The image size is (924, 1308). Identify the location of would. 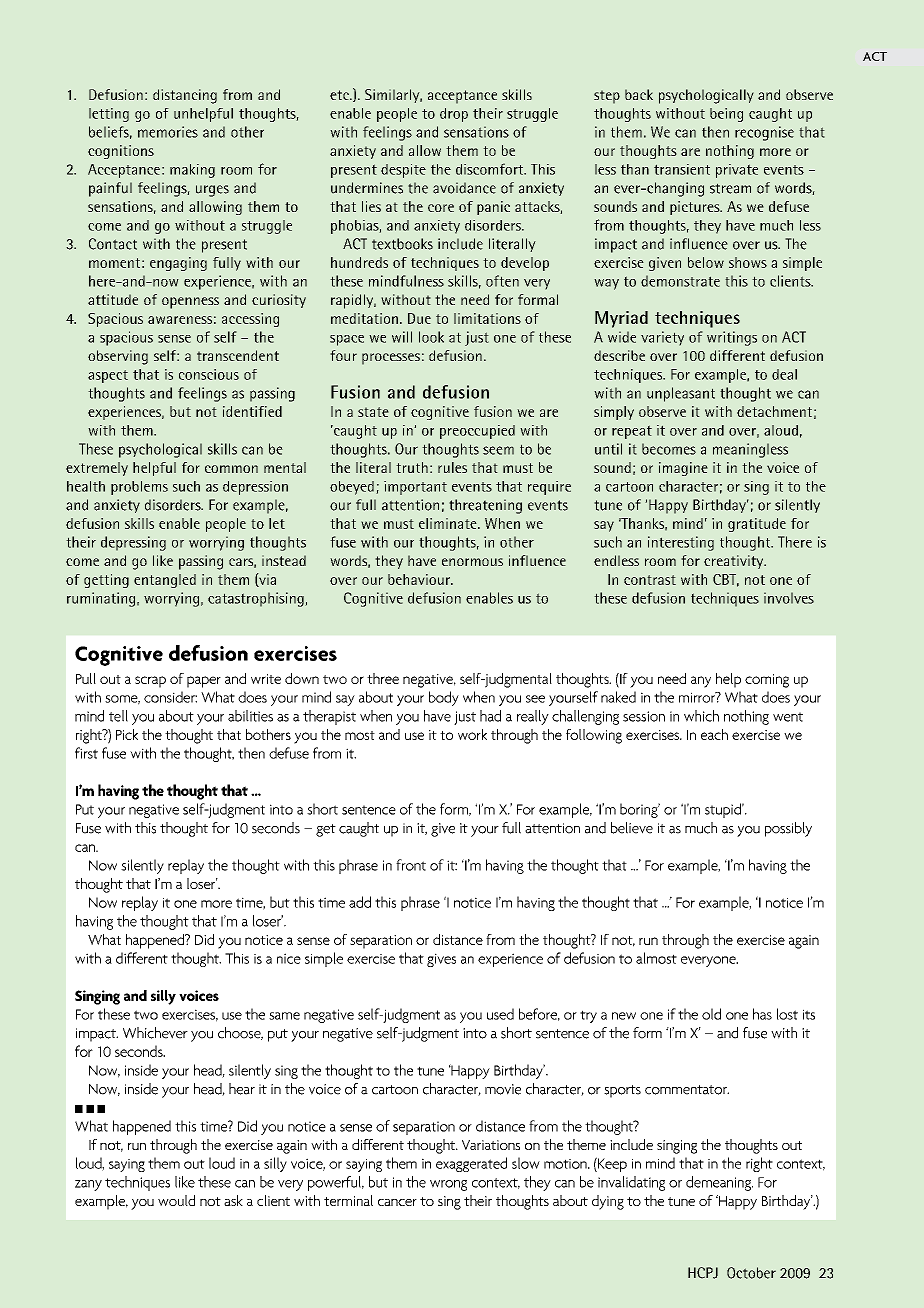
(176, 1200).
